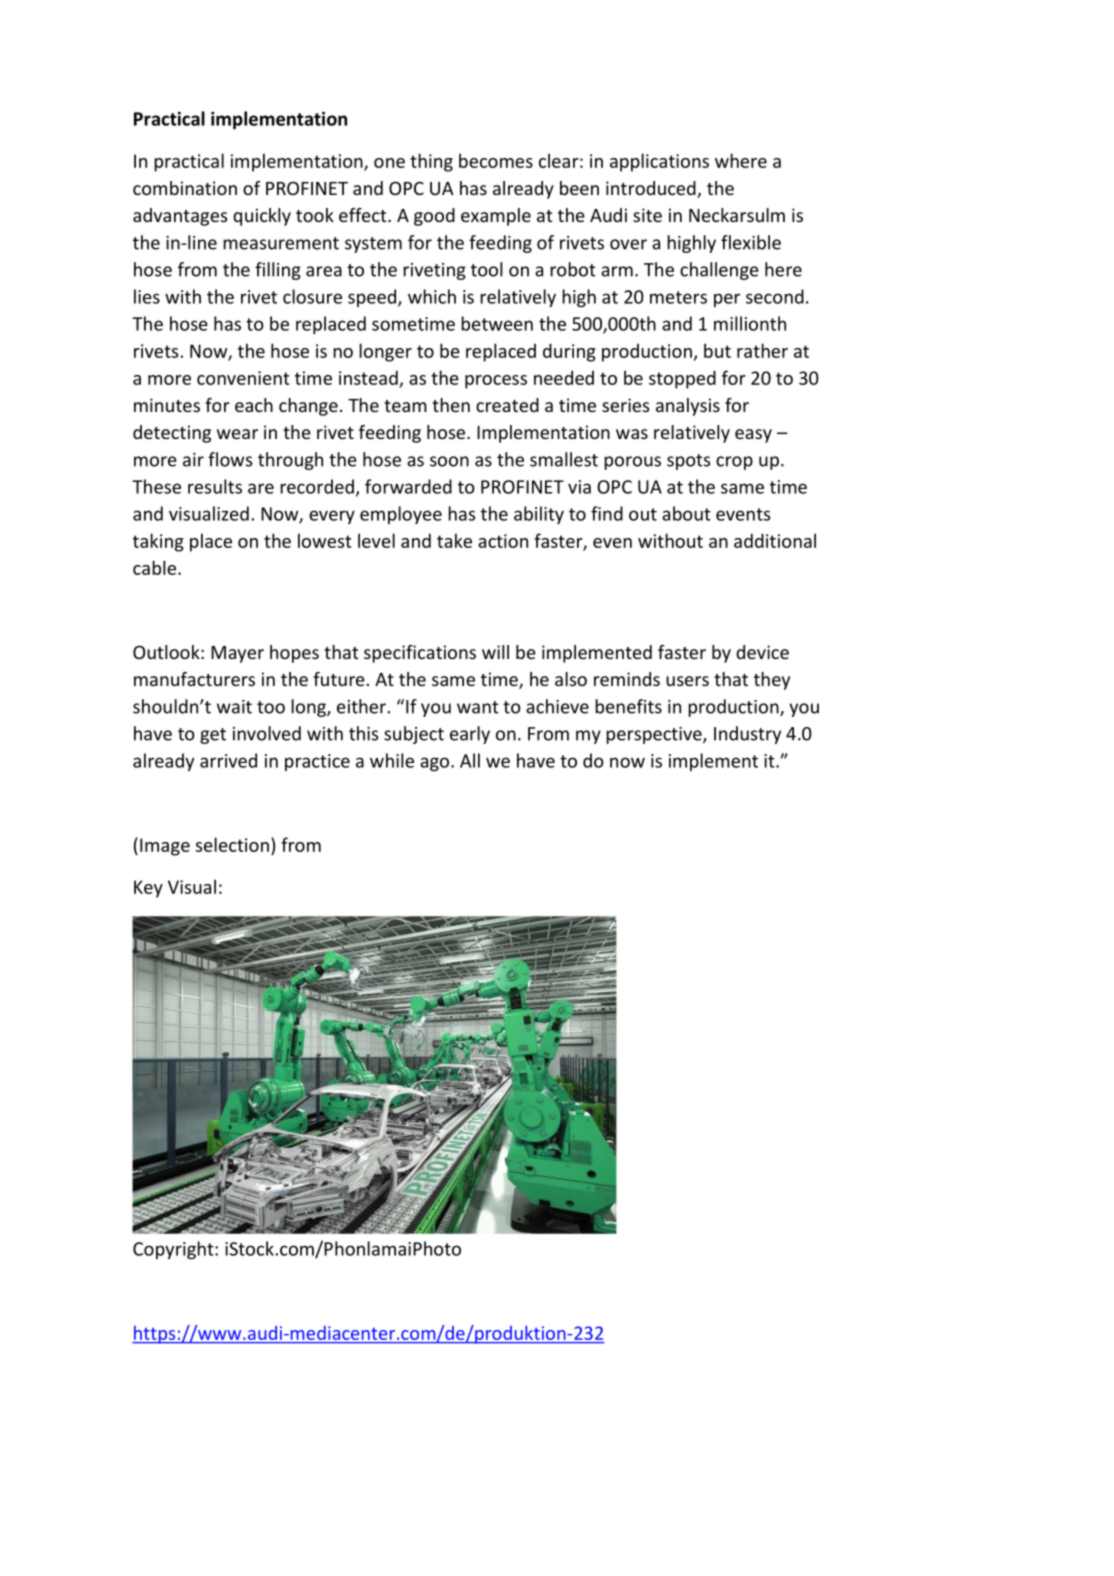 The image size is (1114, 1576). I want to click on perspective, so click(655, 735).
